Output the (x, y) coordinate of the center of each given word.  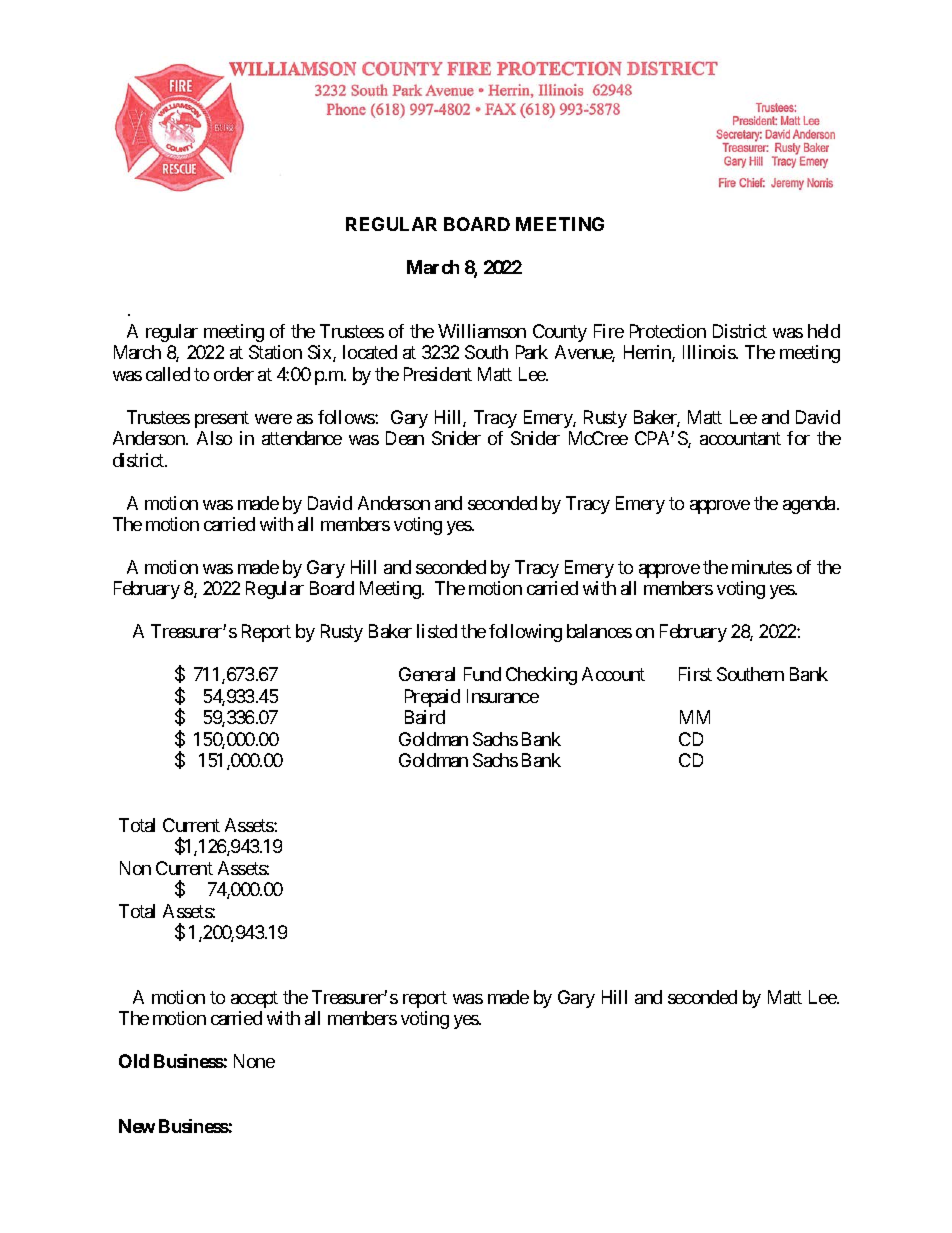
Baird (425, 717)
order (234, 374)
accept (254, 999)
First (695, 674)
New (137, 1126)
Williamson (482, 331)
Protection (668, 331)
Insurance (503, 696)
